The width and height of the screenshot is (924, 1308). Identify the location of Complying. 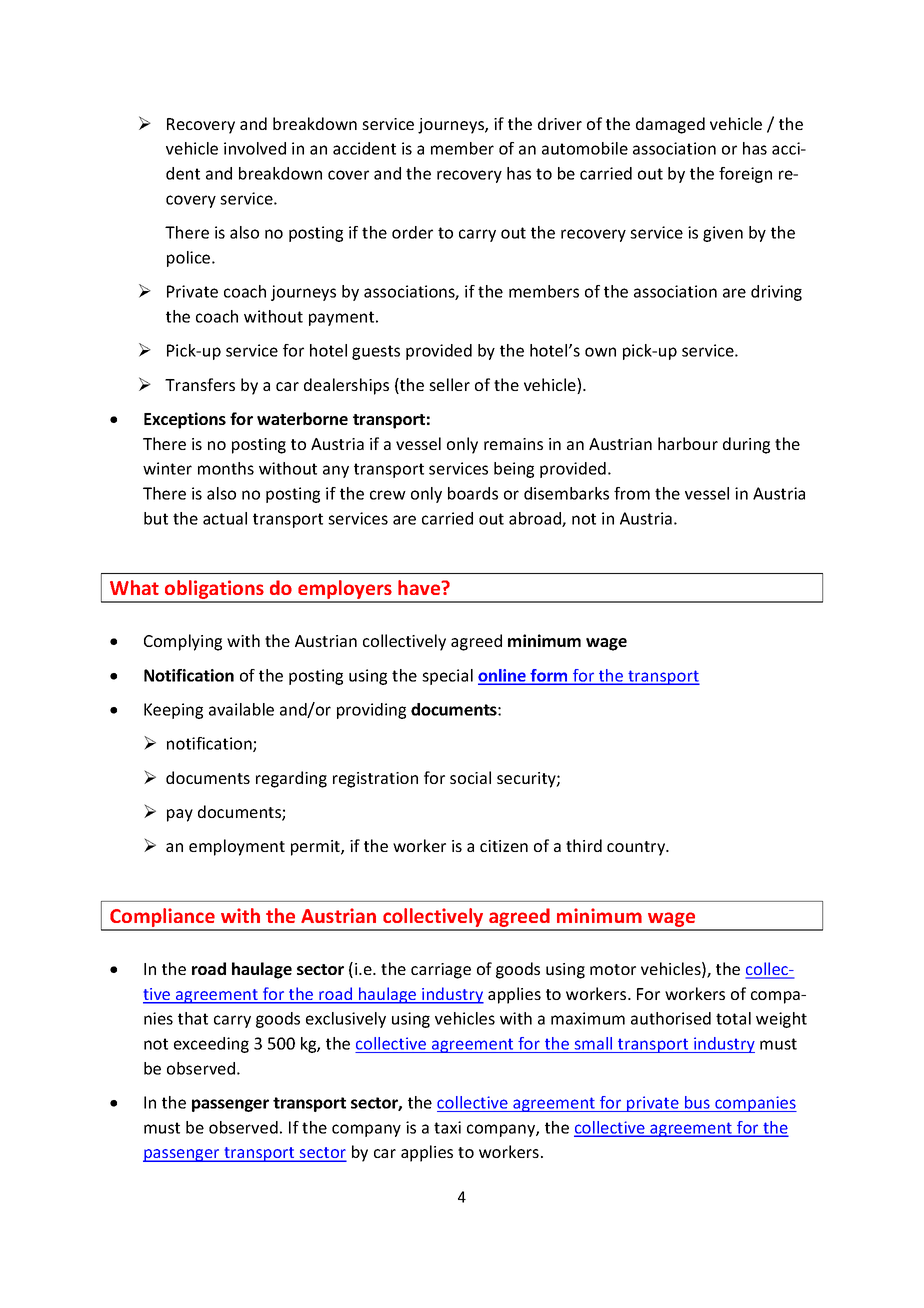
(183, 642).
